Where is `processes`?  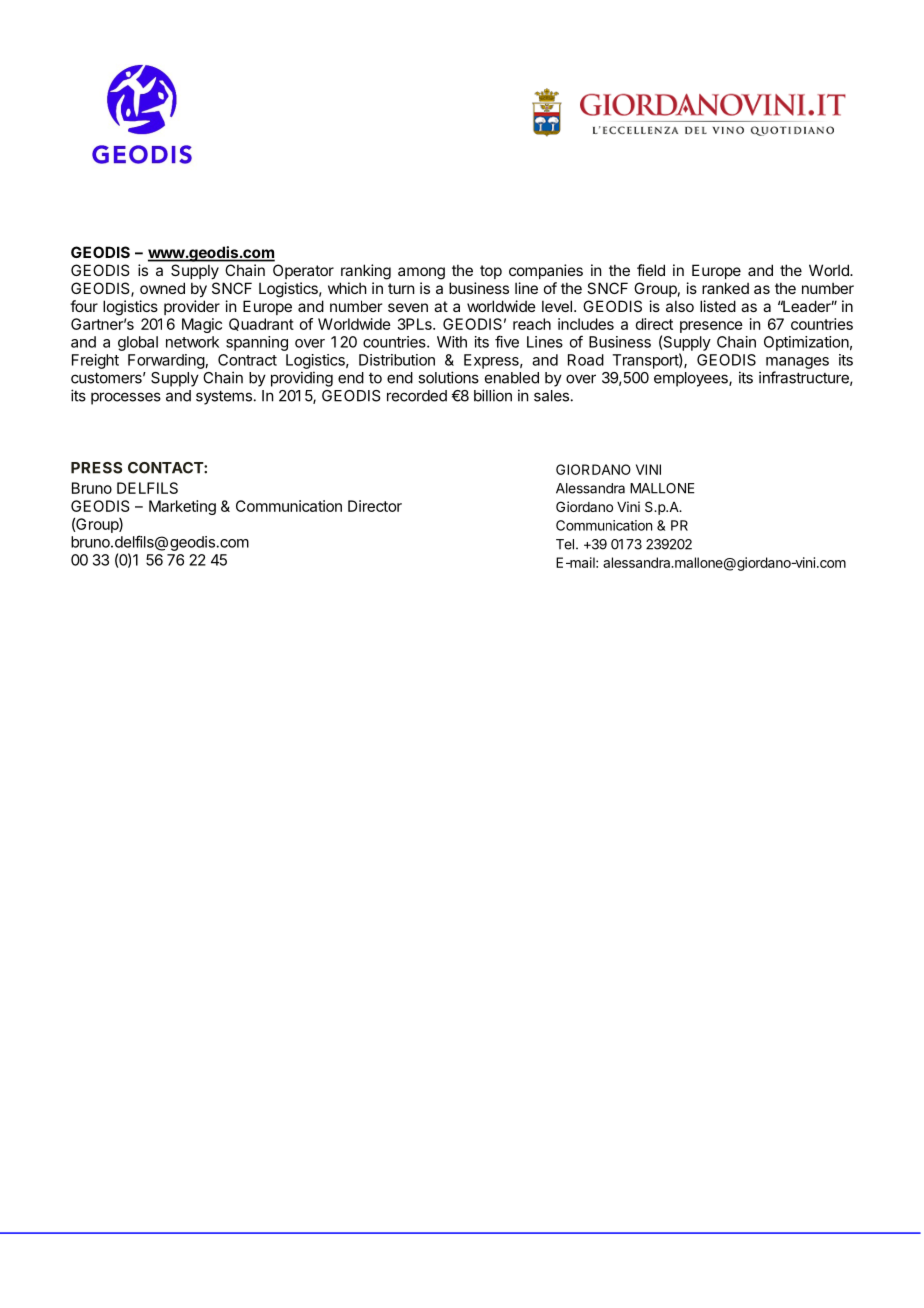 processes is located at coordinates (126, 398).
